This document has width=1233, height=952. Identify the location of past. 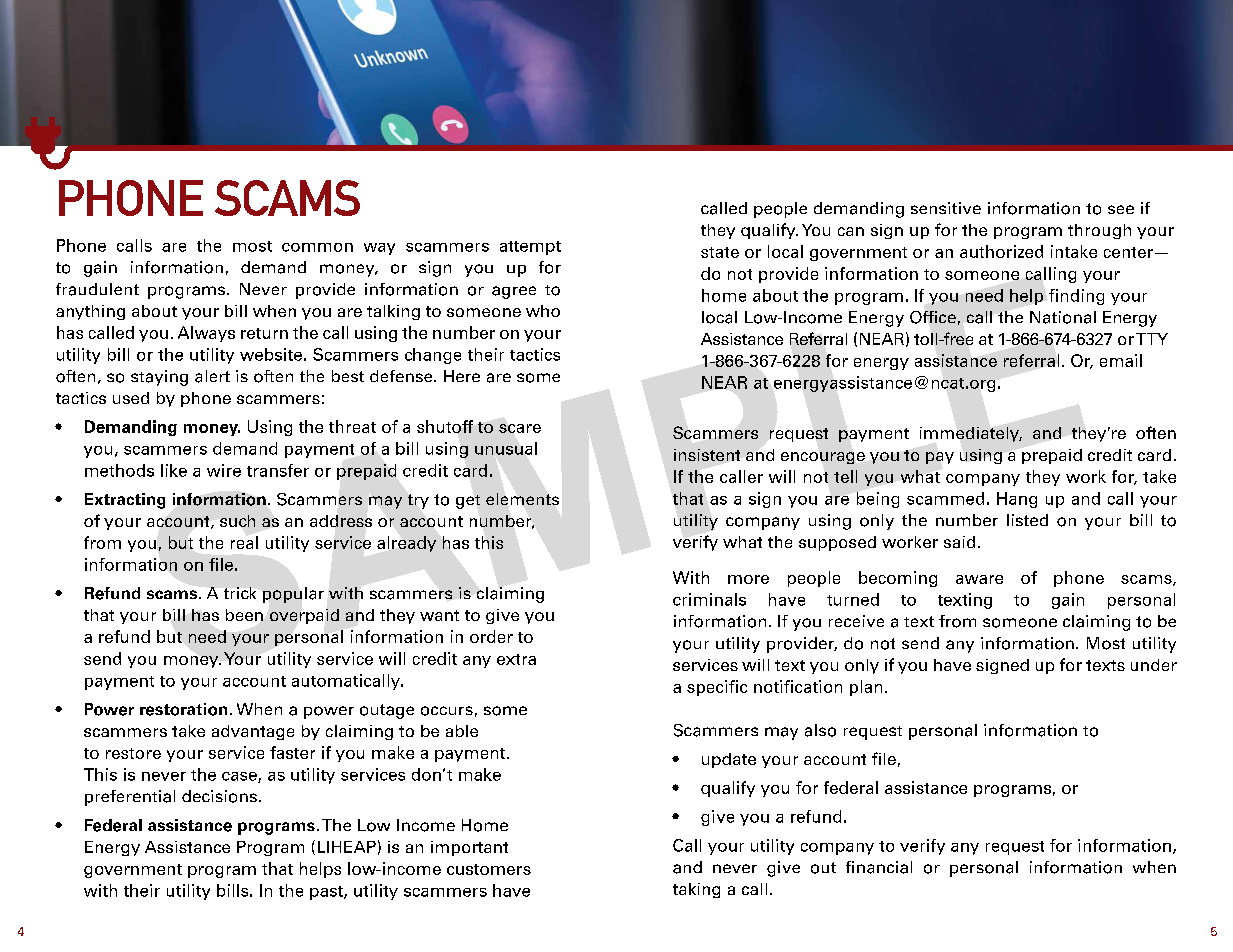
(327, 893).
